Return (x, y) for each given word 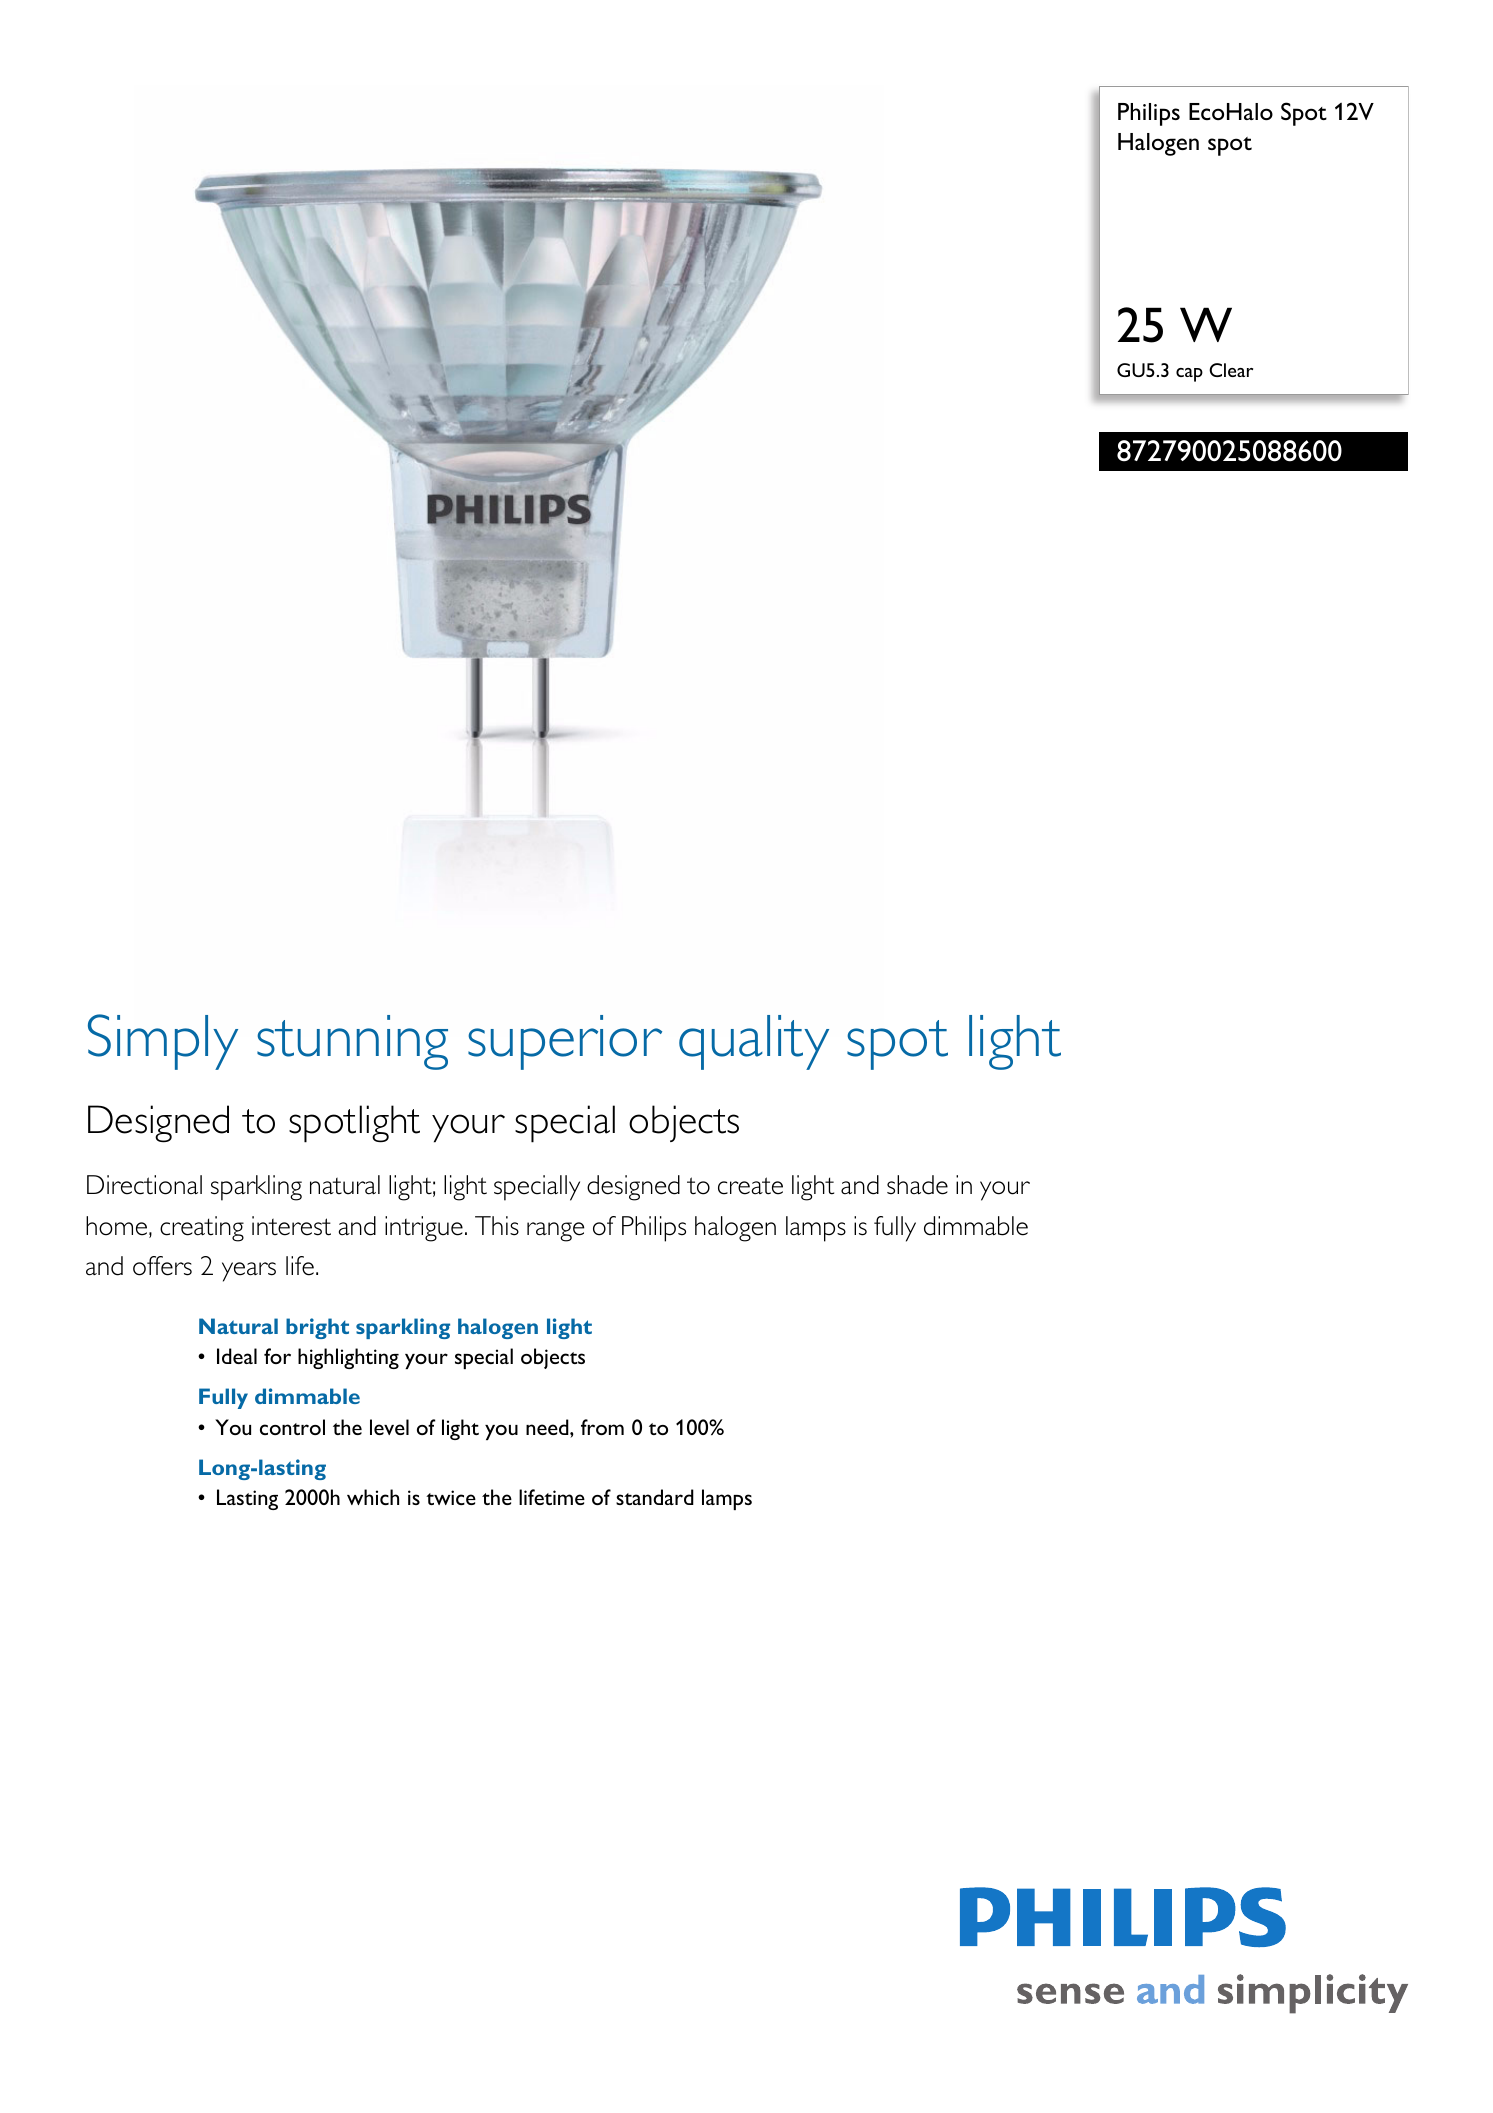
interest (291, 1226)
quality (754, 1042)
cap (1189, 375)
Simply (163, 1042)
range (555, 1232)
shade (917, 1185)
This (497, 1226)
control (292, 1427)
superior (565, 1042)
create (750, 1186)
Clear (1231, 370)
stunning (352, 1042)
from (602, 1427)
